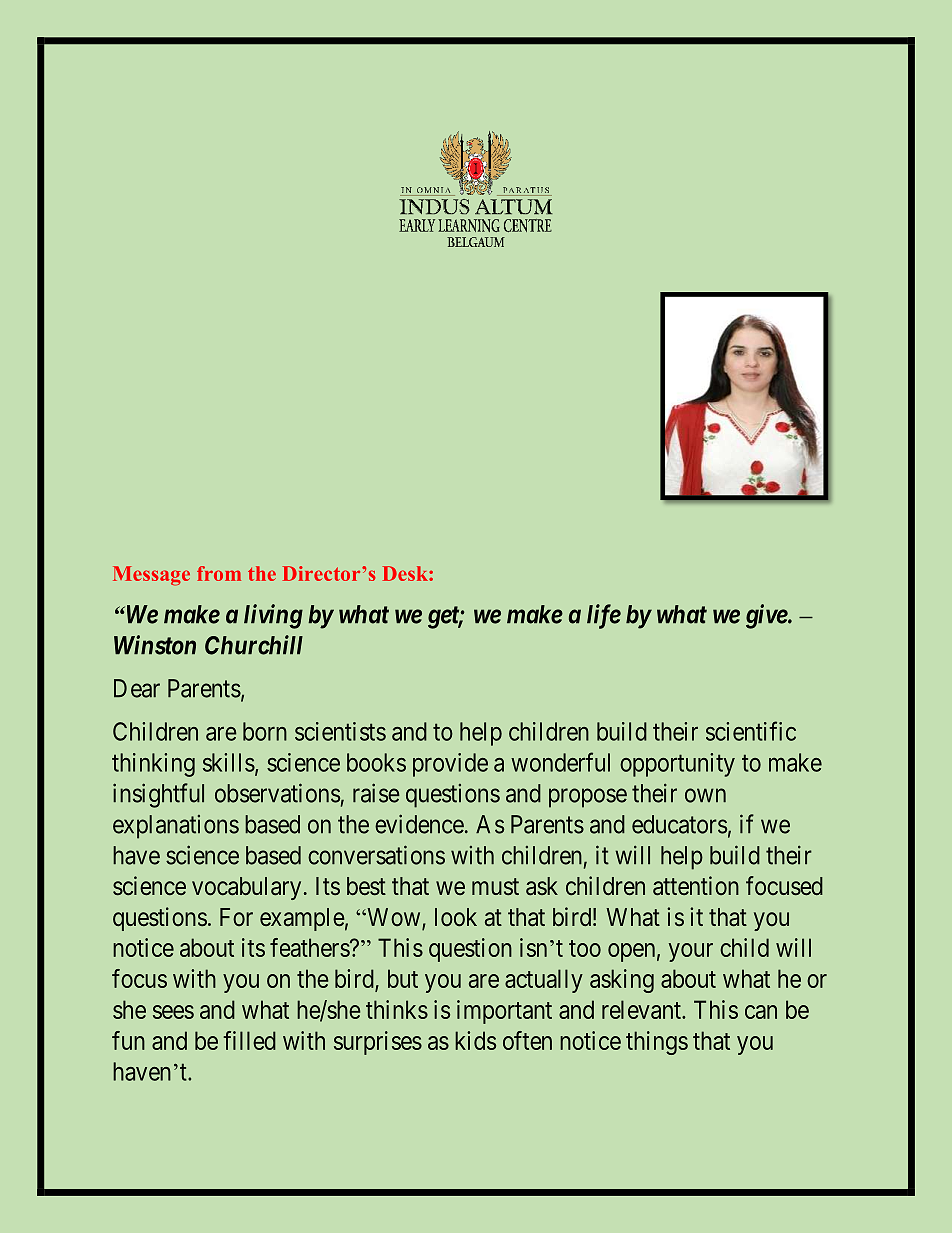  Describe the element at coordinates (246, 888) in the screenshot. I see `vocabulary` at that location.
